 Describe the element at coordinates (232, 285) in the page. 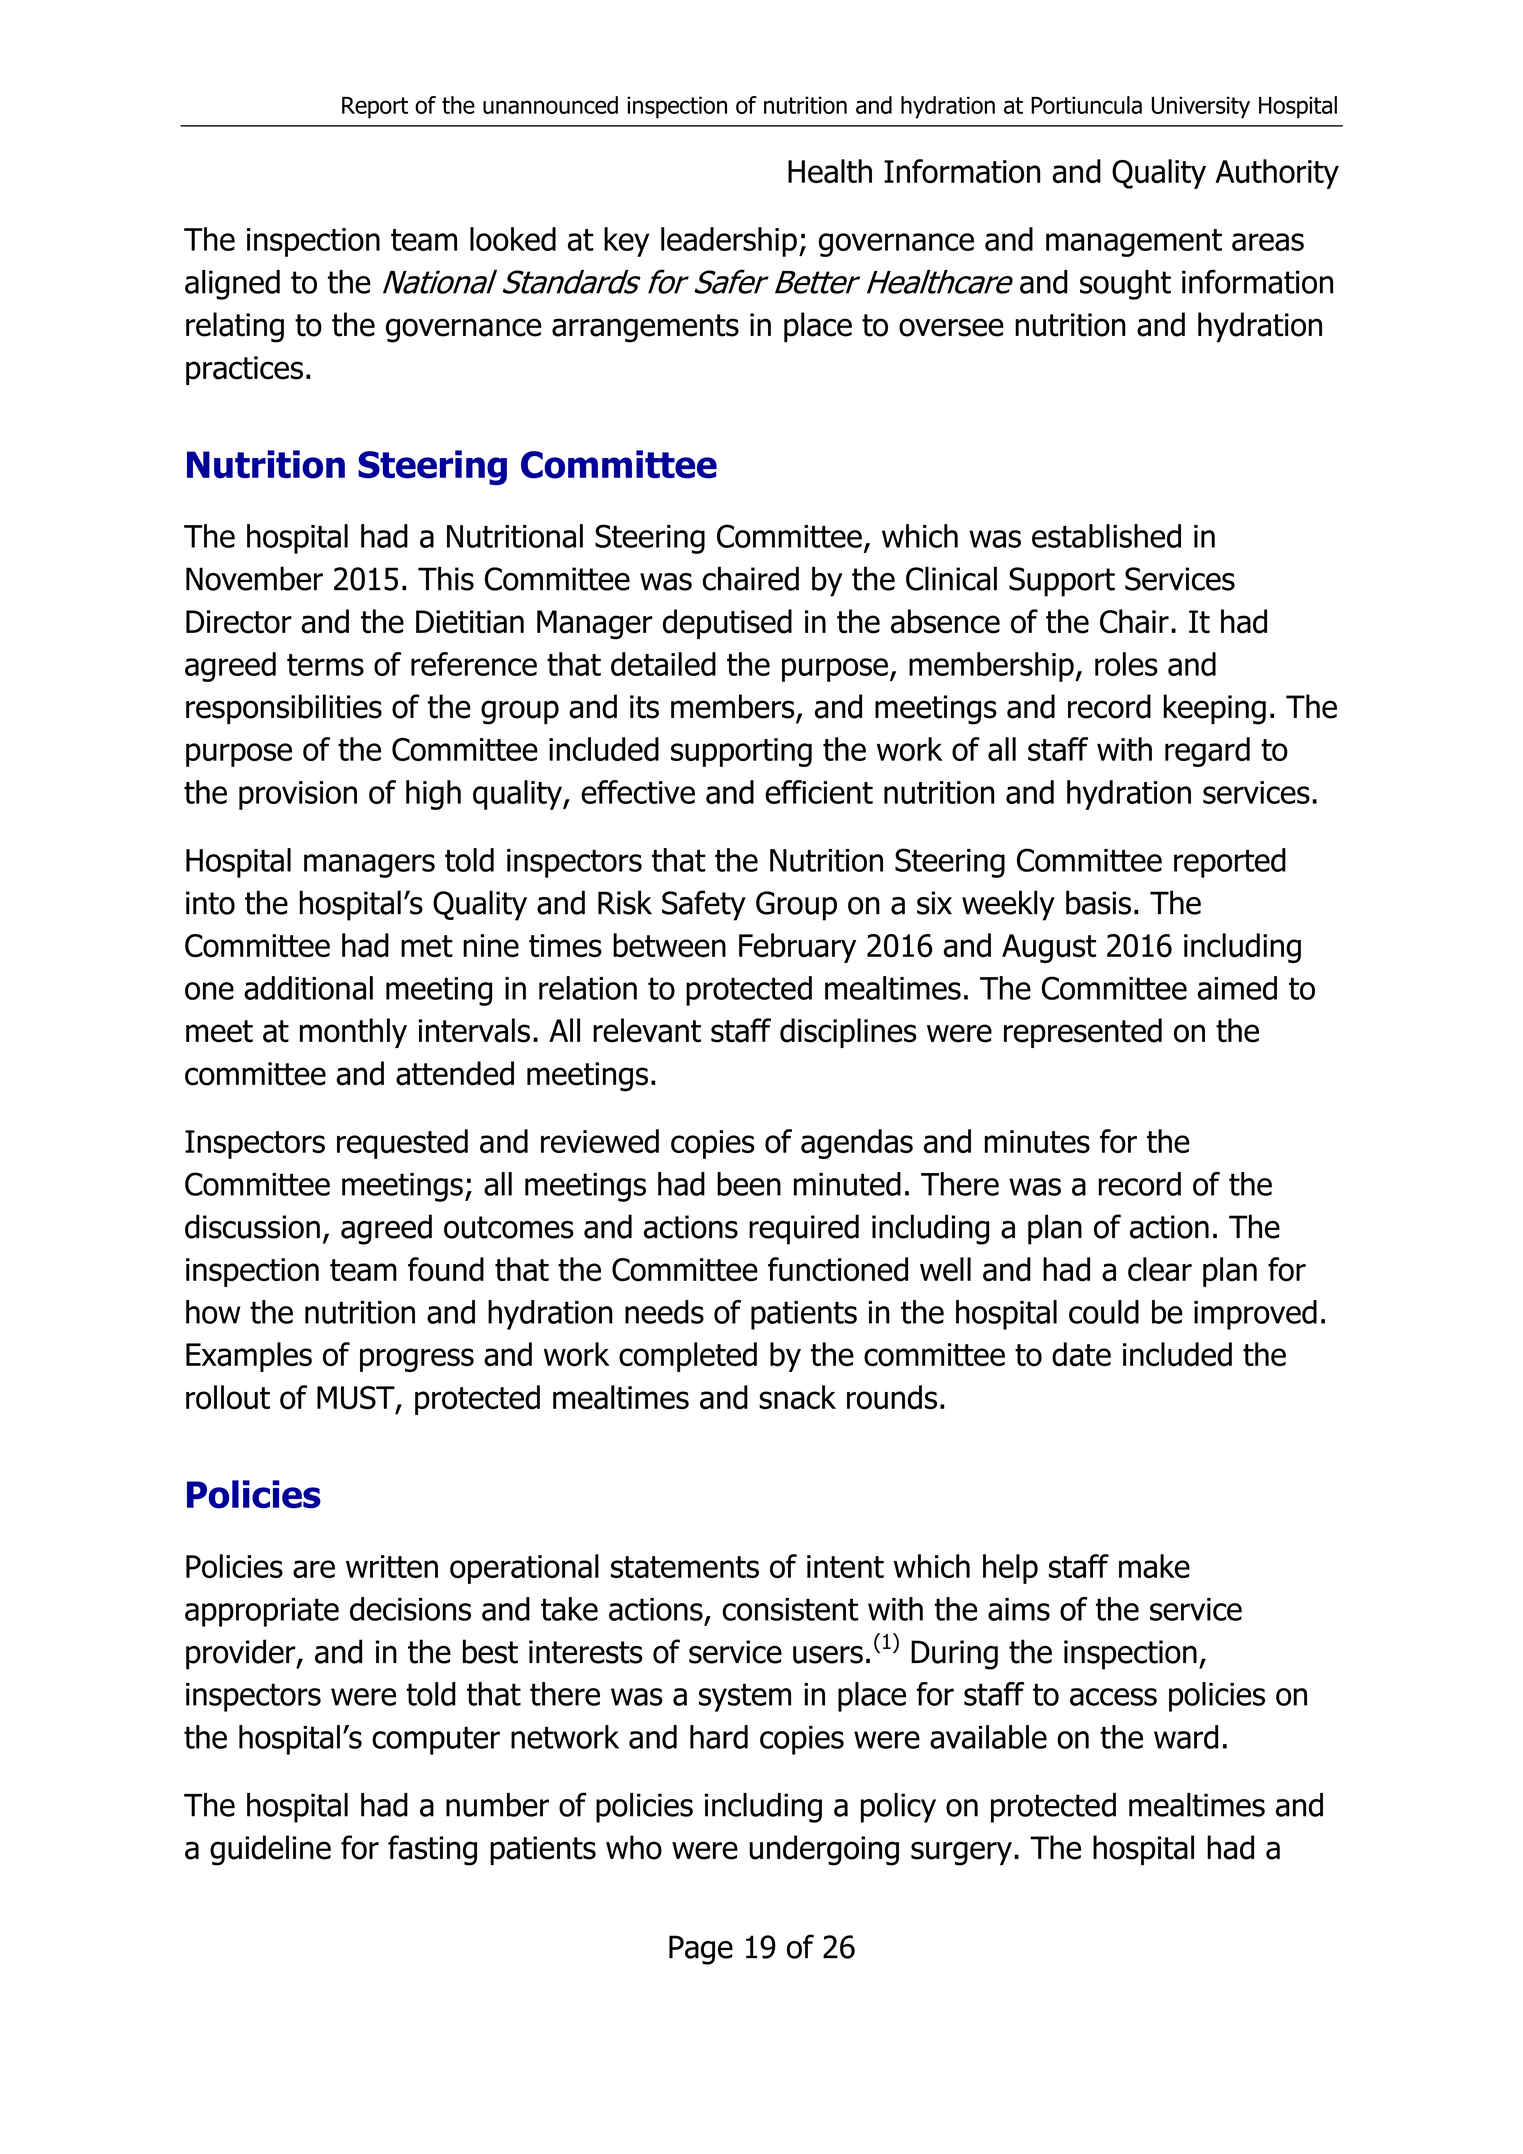

I see `aligned` at that location.
